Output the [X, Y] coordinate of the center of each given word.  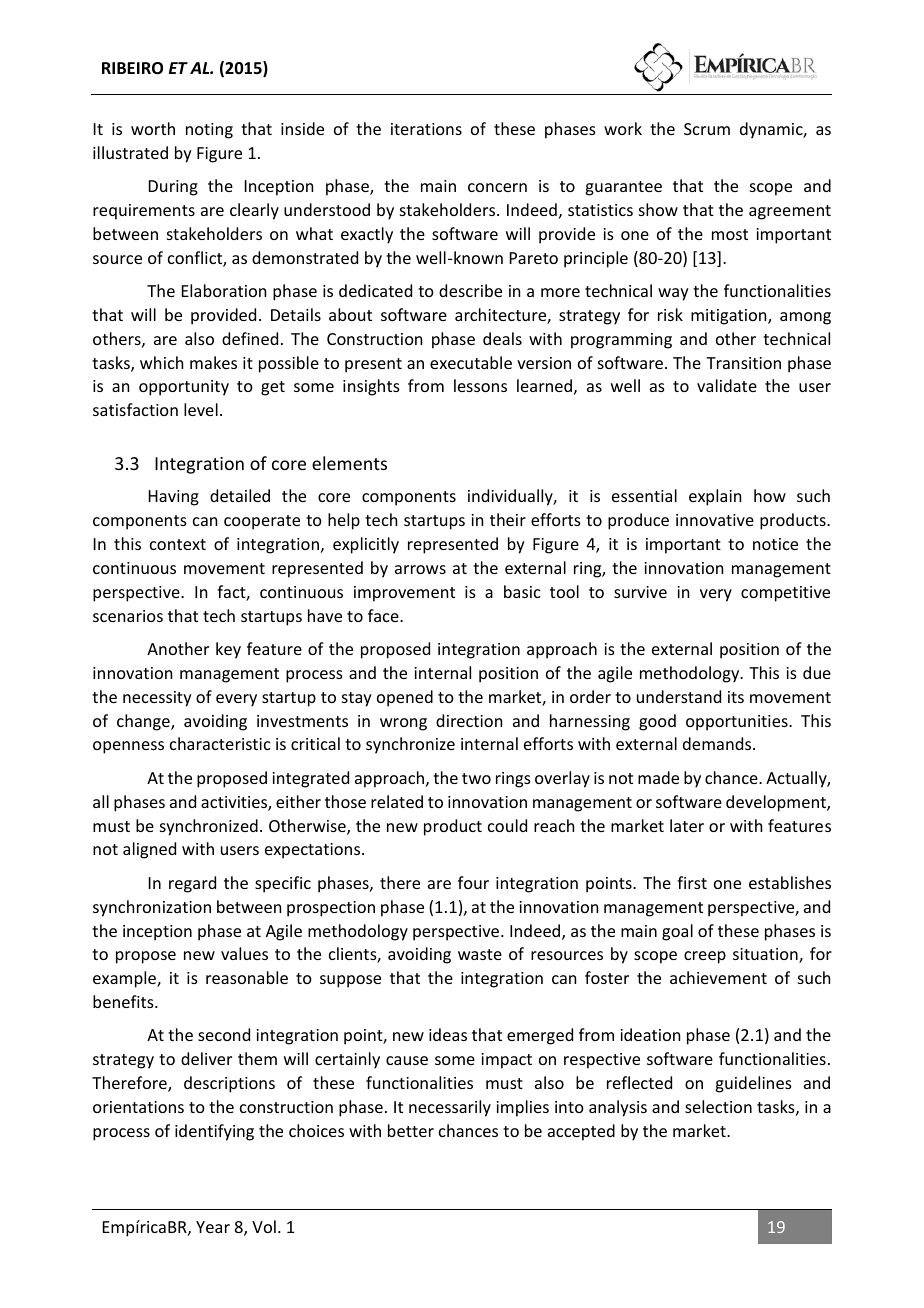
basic [522, 591]
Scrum [707, 129]
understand [679, 696]
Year [213, 1227]
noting [209, 131]
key [228, 650]
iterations [426, 129]
